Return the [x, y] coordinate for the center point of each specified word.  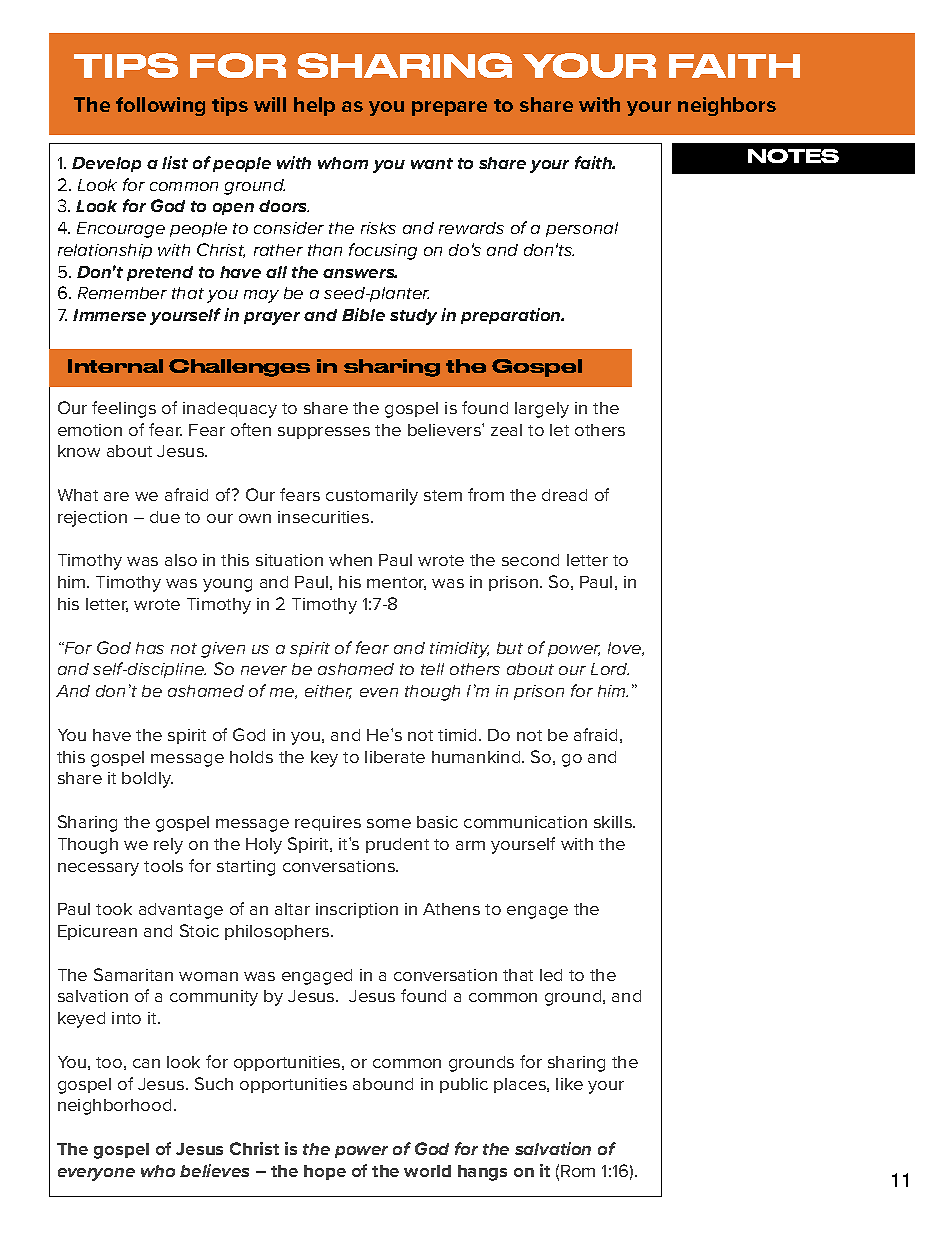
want [432, 163]
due [165, 517]
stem [443, 495]
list [175, 162]
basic [437, 822]
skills [614, 822]
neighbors [727, 106]
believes [214, 1170]
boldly [147, 780]
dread [564, 495]
